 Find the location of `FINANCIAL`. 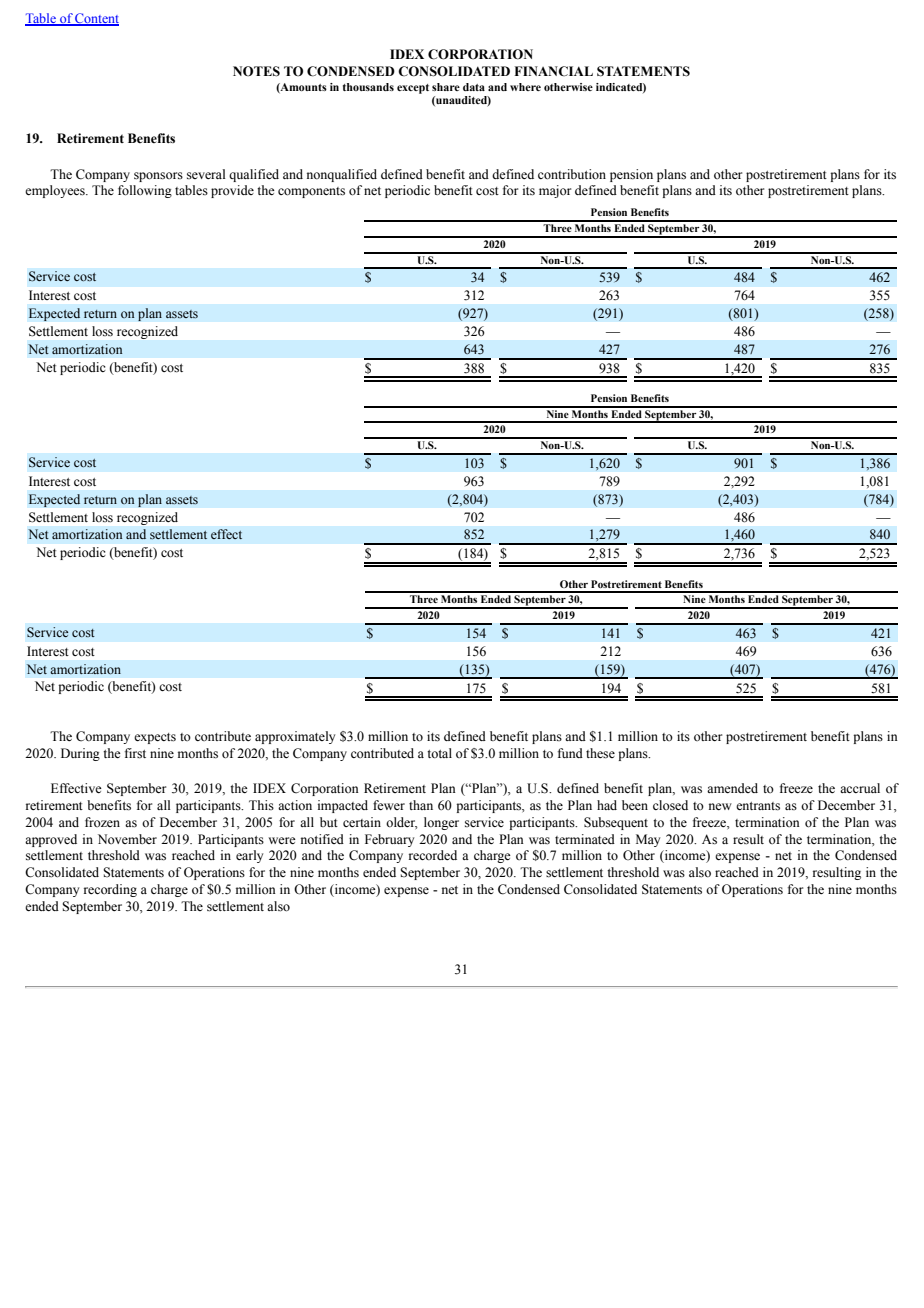

FINANCIAL is located at coordinates (553, 71).
